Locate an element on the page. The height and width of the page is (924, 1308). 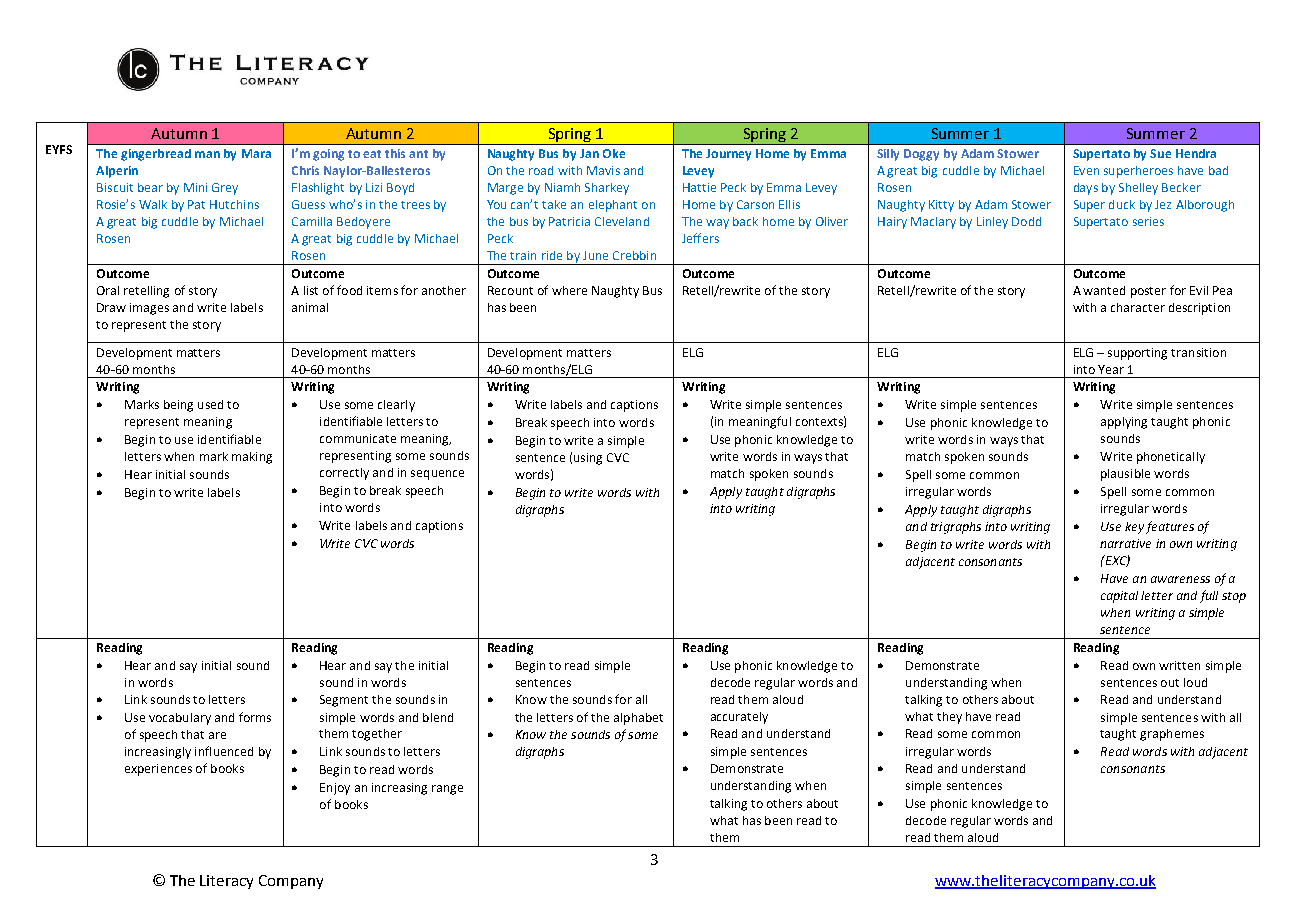
Mavis is located at coordinates (603, 170).
